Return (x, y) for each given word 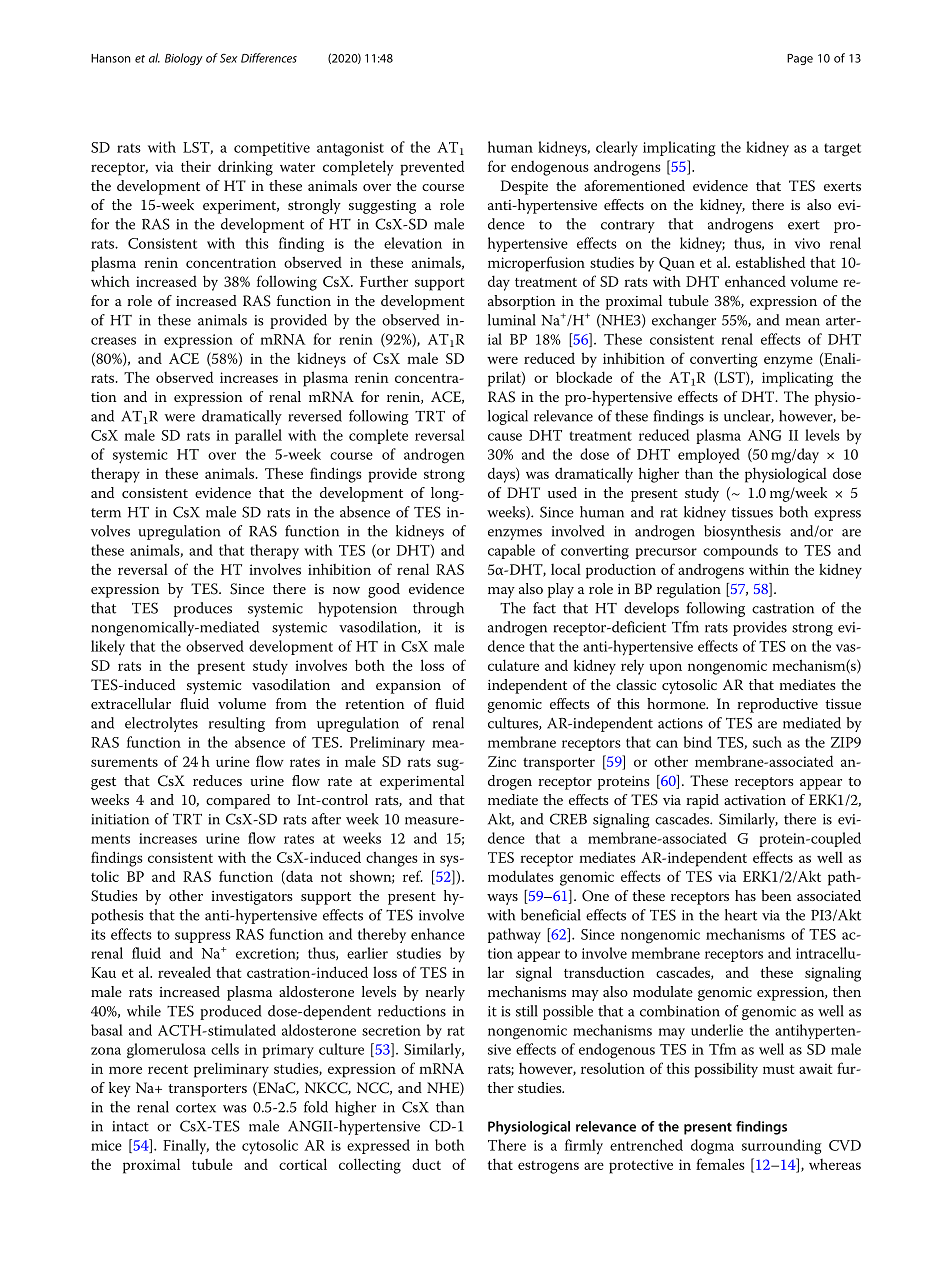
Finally (186, 1146)
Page (800, 59)
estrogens (548, 1167)
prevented (432, 168)
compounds (740, 551)
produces (203, 609)
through (438, 609)
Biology (184, 59)
